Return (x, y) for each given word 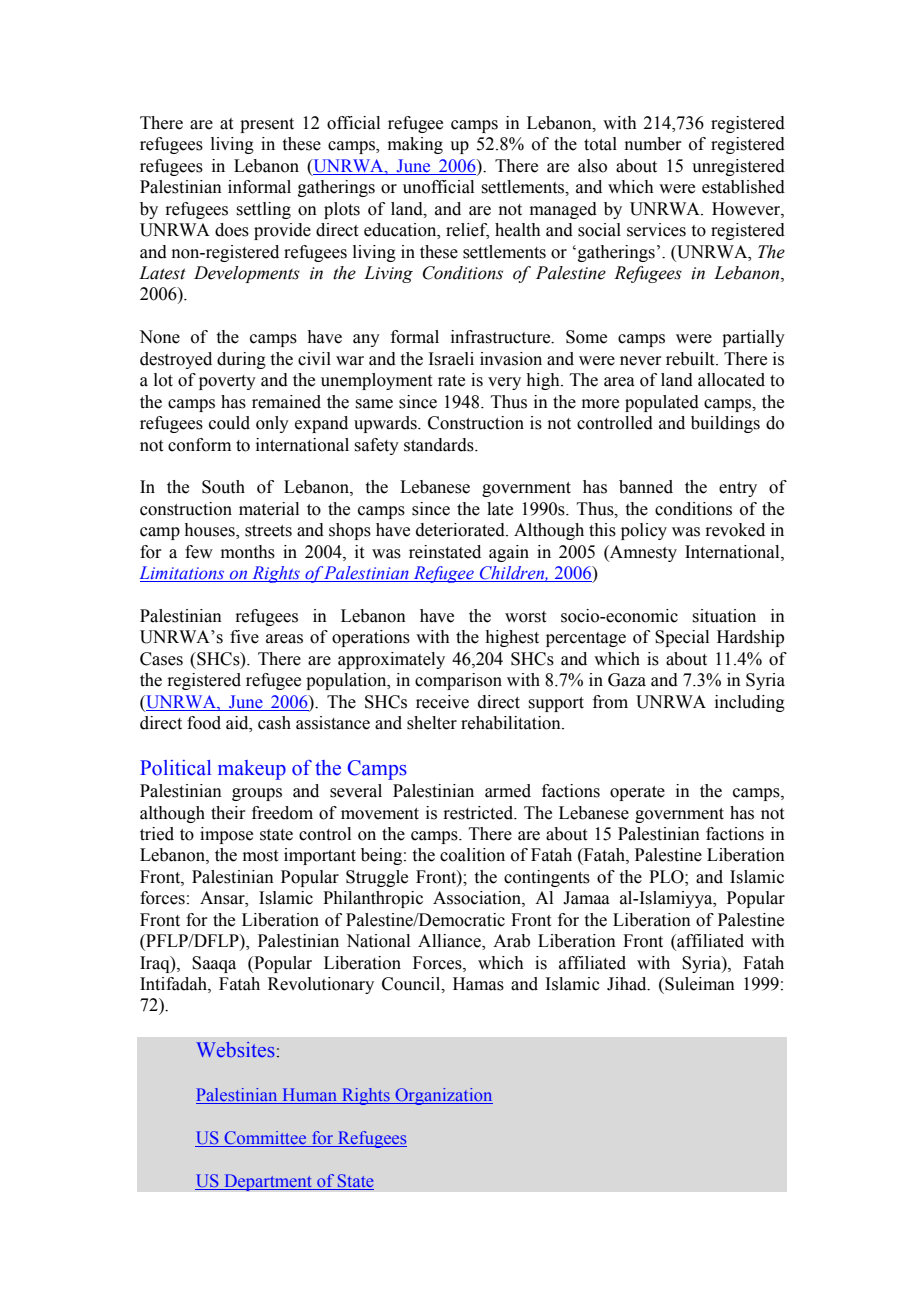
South (223, 487)
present (267, 125)
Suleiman (699, 984)
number (653, 144)
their (228, 813)
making (415, 145)
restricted (479, 813)
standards (440, 445)
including (750, 703)
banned (646, 487)
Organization (443, 1096)
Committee (265, 1139)
